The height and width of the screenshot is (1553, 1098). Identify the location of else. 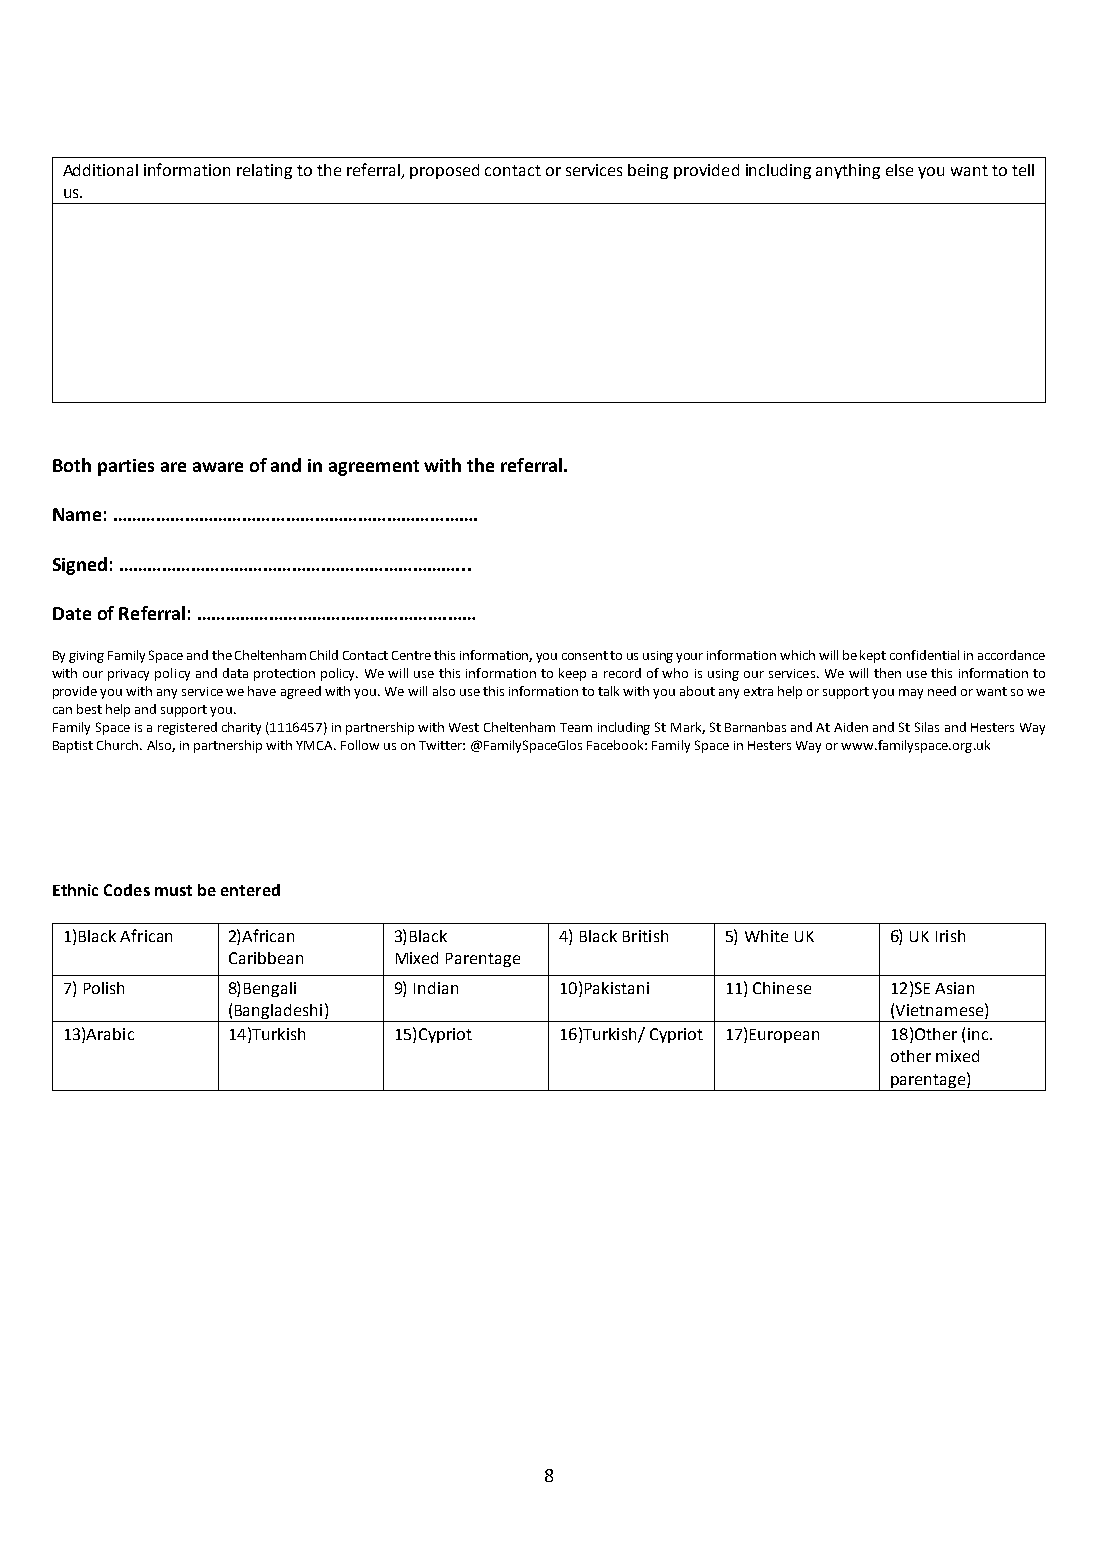
(899, 170).
